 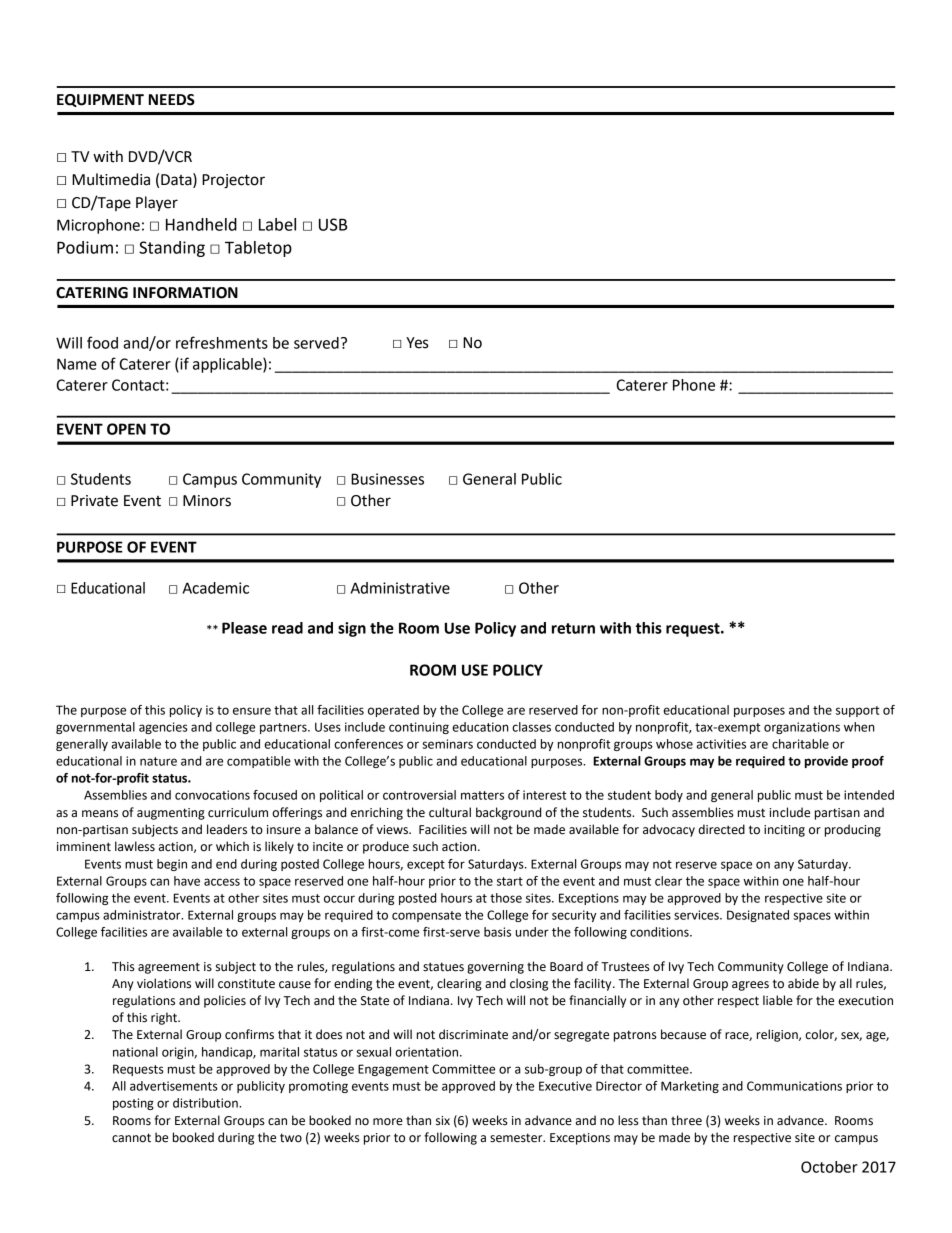 I want to click on Administrative, so click(x=400, y=588).
